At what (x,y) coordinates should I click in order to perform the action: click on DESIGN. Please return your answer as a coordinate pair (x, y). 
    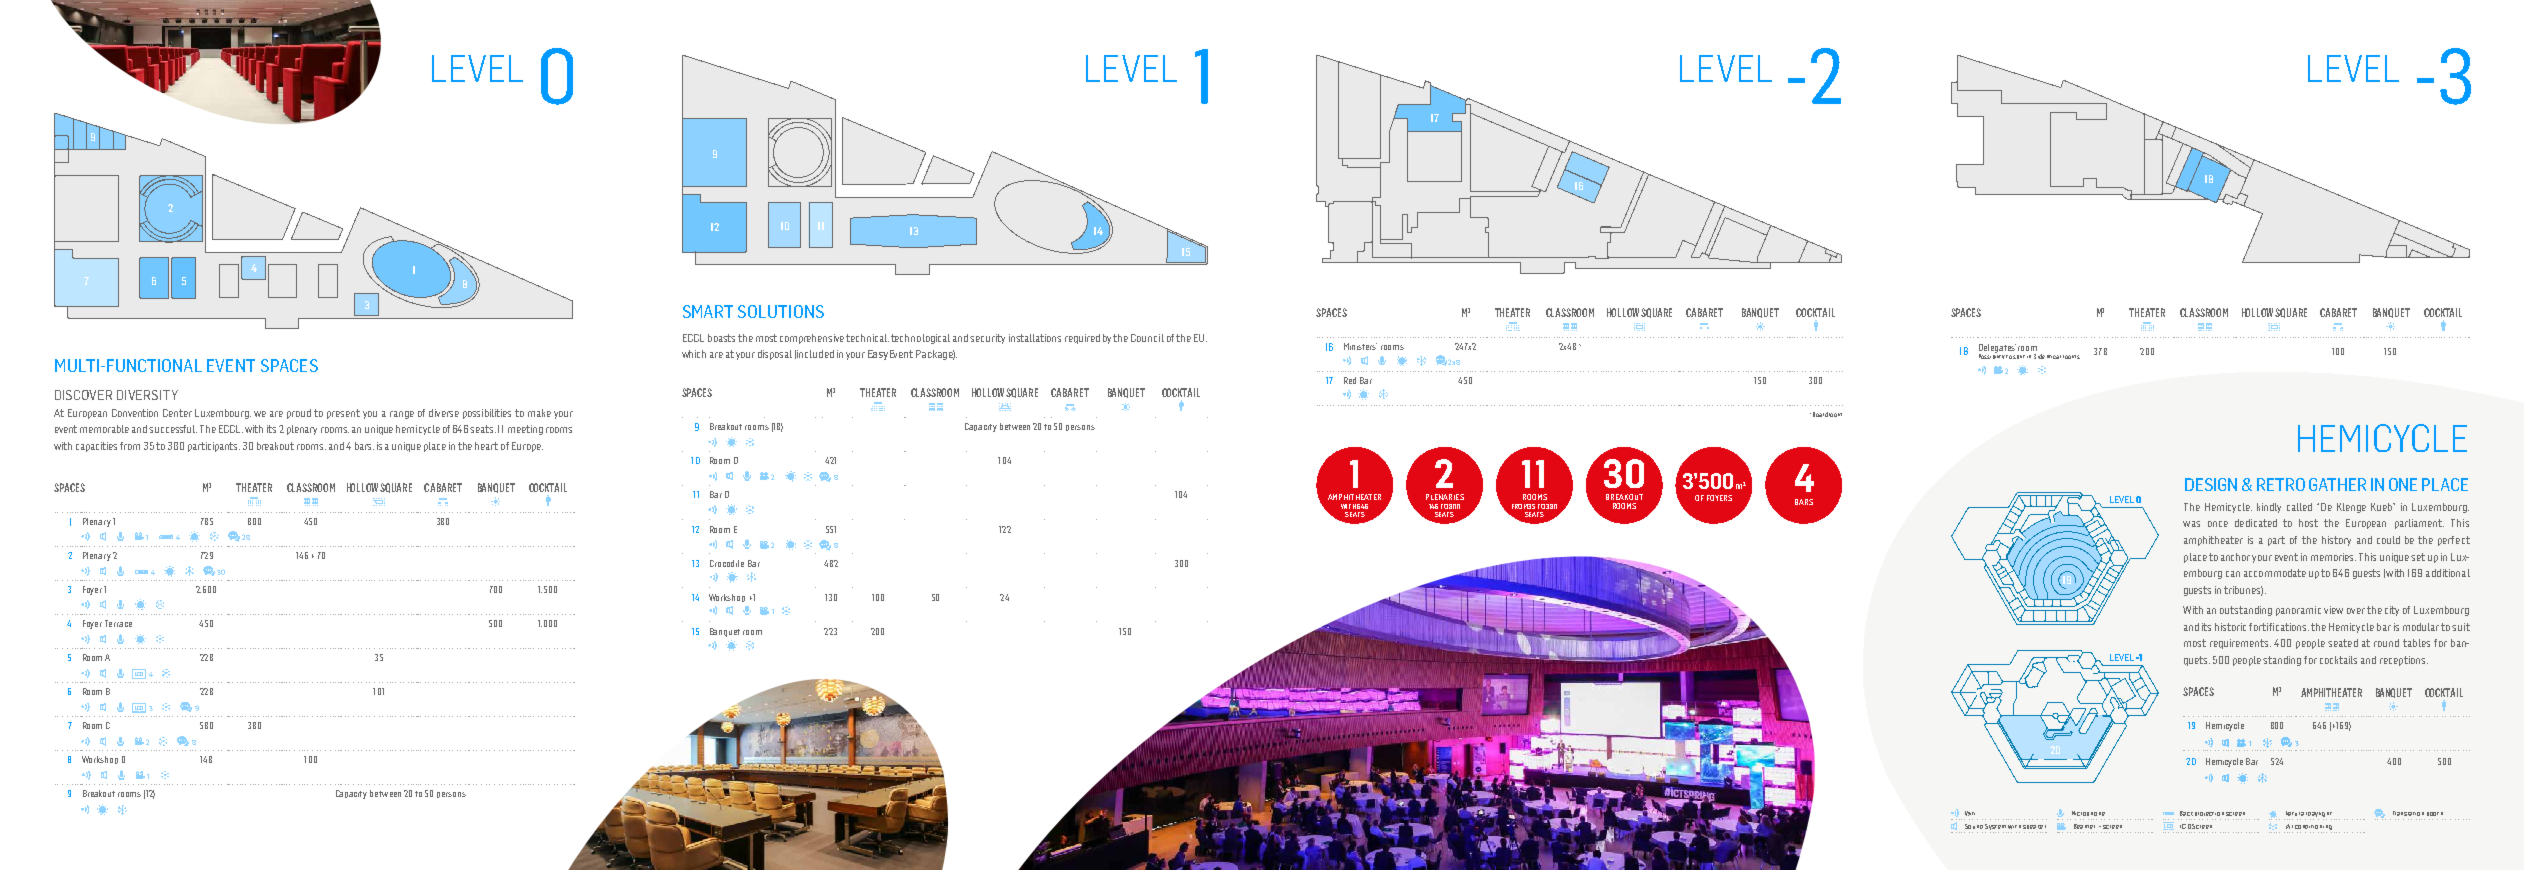
    Looking at the image, I should click on (2211, 484).
